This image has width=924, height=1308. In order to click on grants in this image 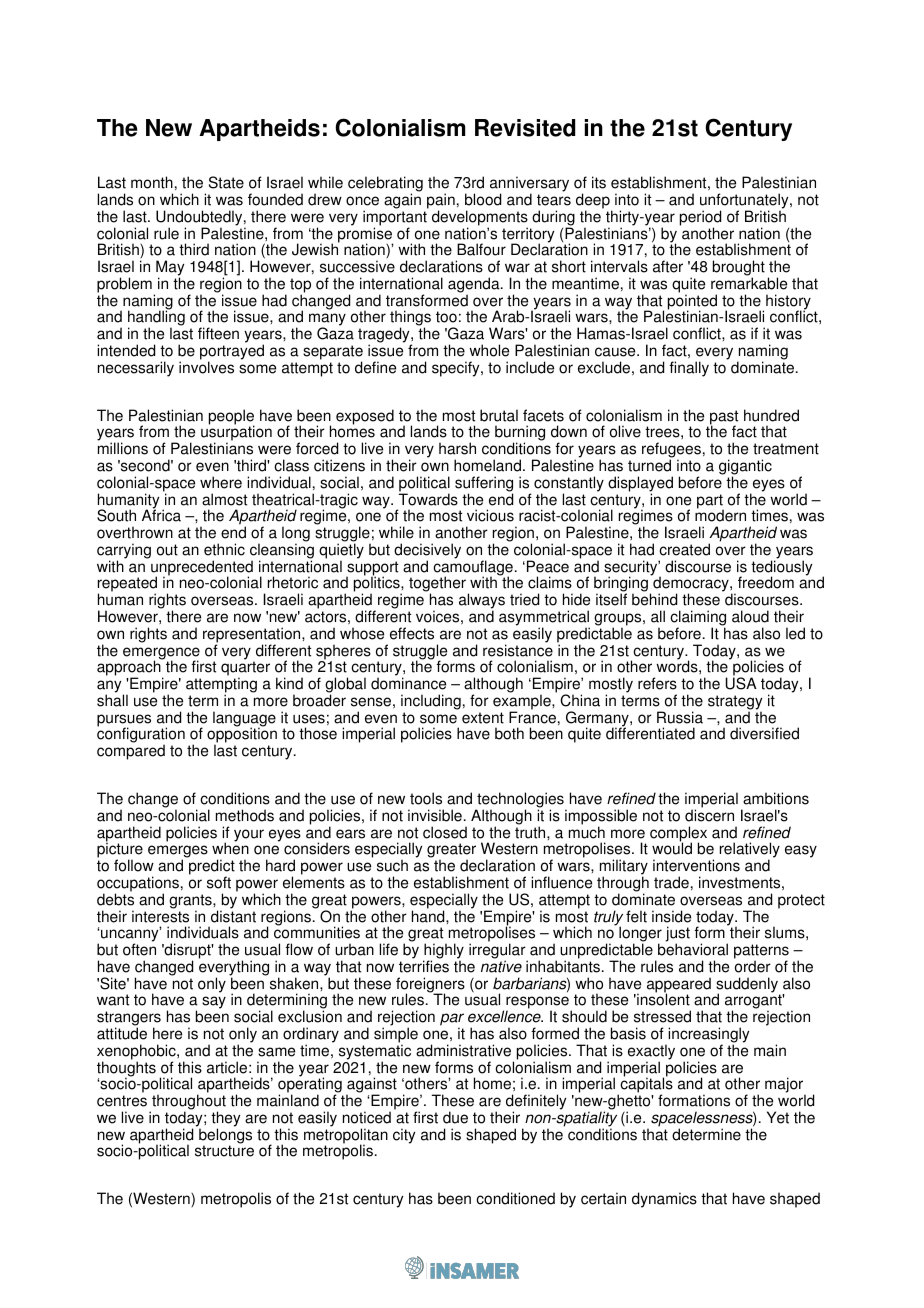, I will do `click(191, 902)`.
